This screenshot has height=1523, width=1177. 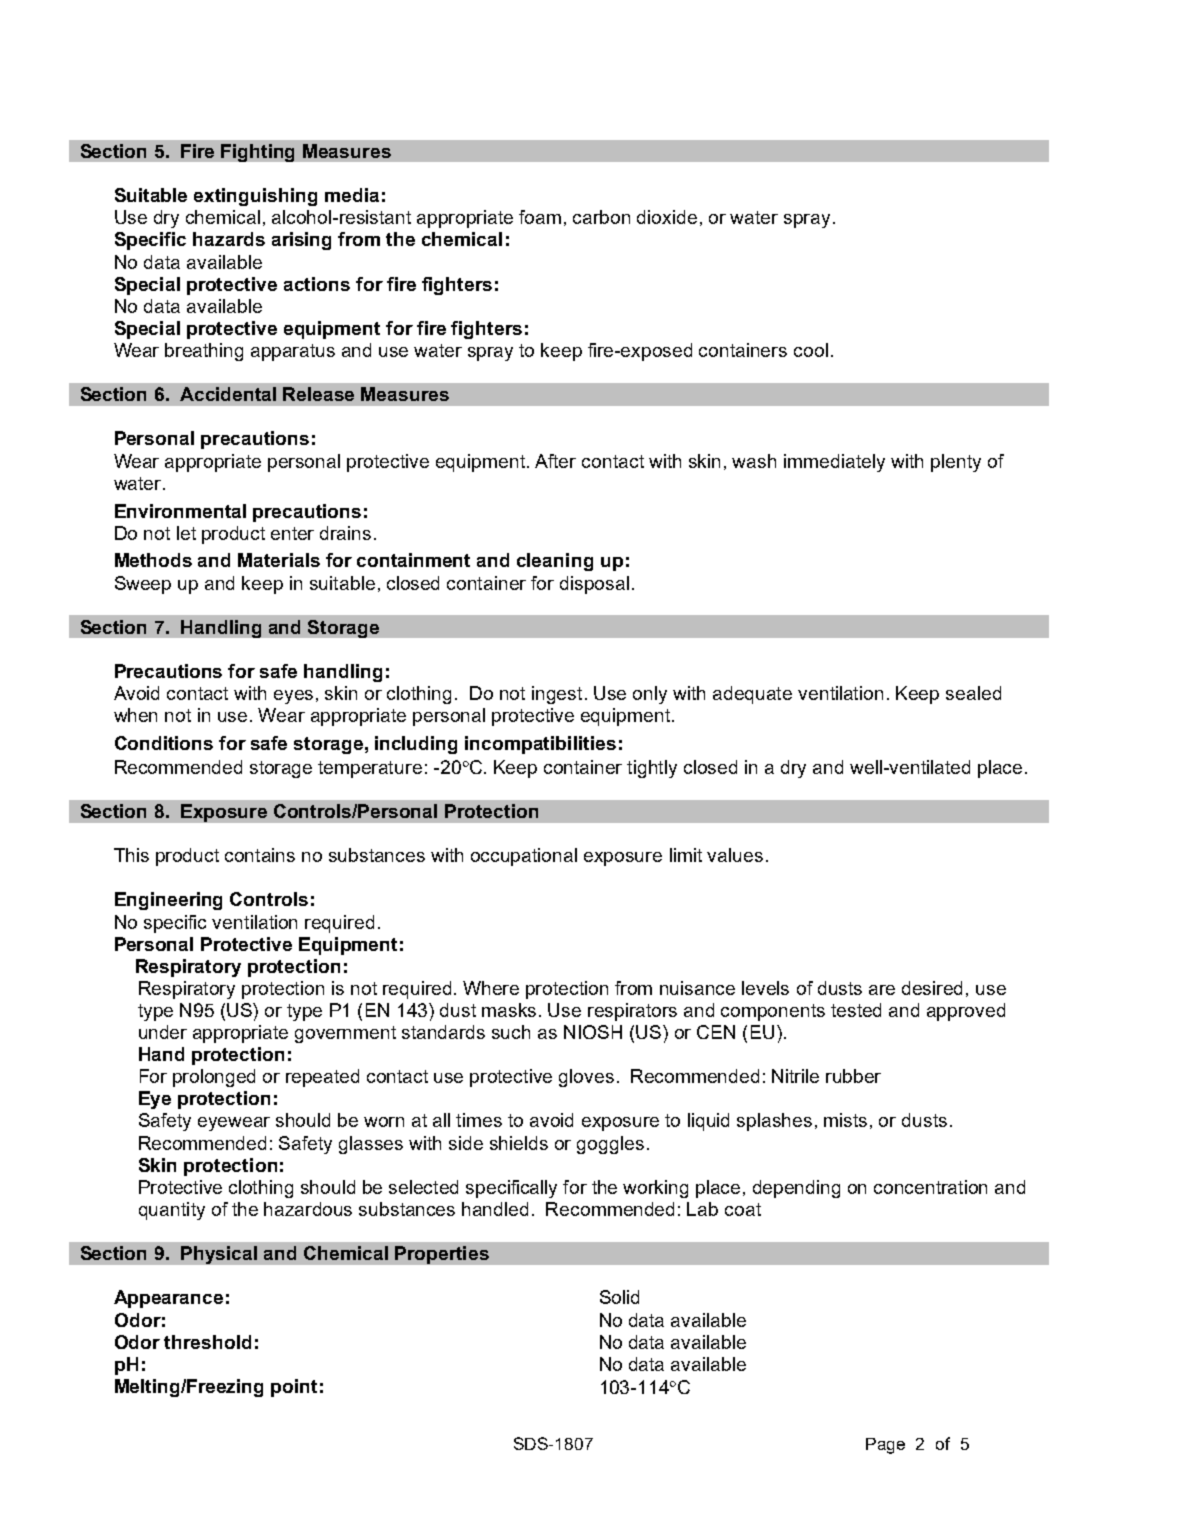 What do you see at coordinates (856, 1010) in the screenshot?
I see `tested` at bounding box center [856, 1010].
